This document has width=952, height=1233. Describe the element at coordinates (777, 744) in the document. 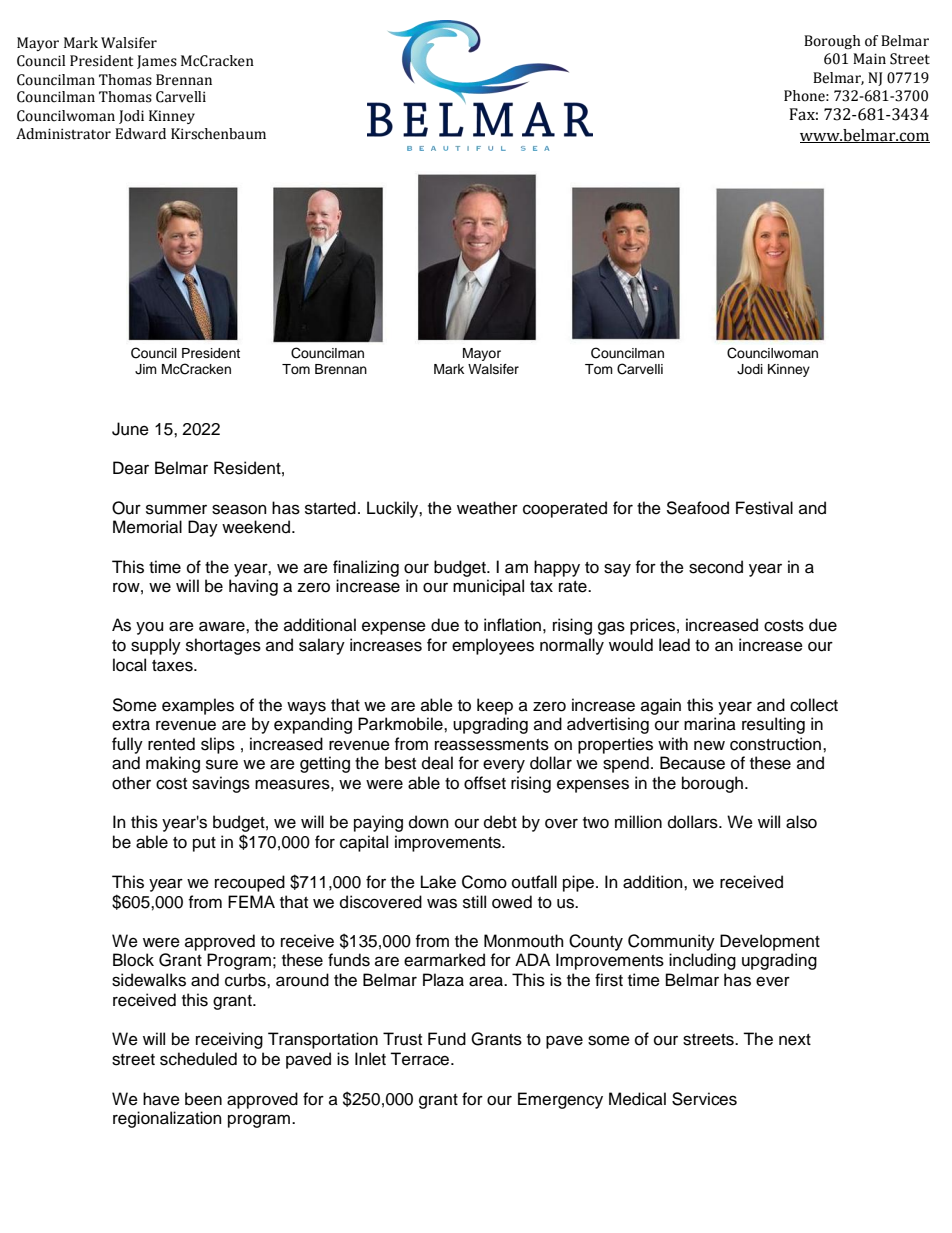

I see `construction` at that location.
